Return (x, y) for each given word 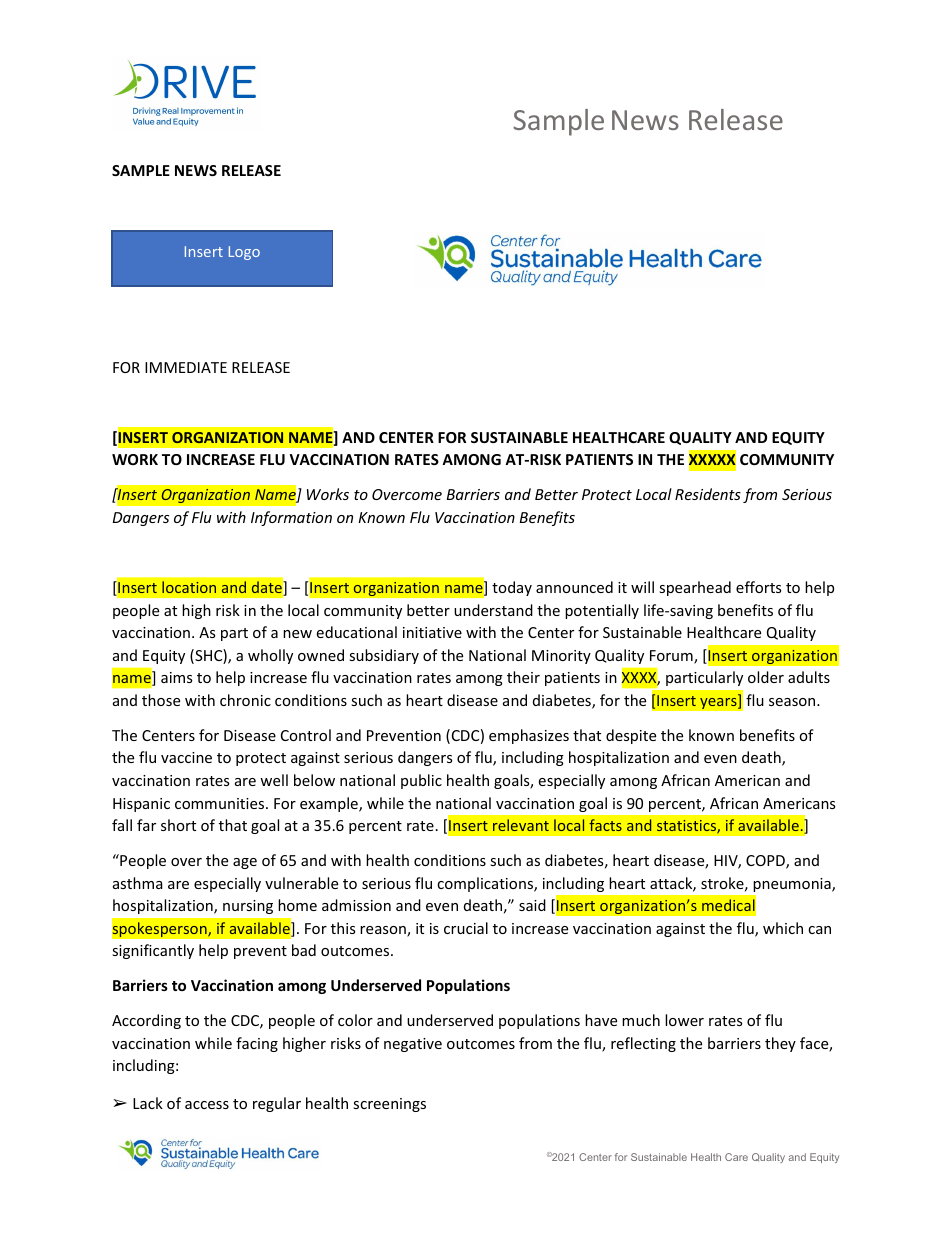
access (207, 1105)
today (512, 588)
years (719, 703)
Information (291, 518)
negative (413, 1045)
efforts (758, 587)
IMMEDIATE (186, 367)
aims (176, 677)
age (245, 863)
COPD (766, 862)
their (523, 677)
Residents (708, 494)
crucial (466, 928)
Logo (244, 253)
